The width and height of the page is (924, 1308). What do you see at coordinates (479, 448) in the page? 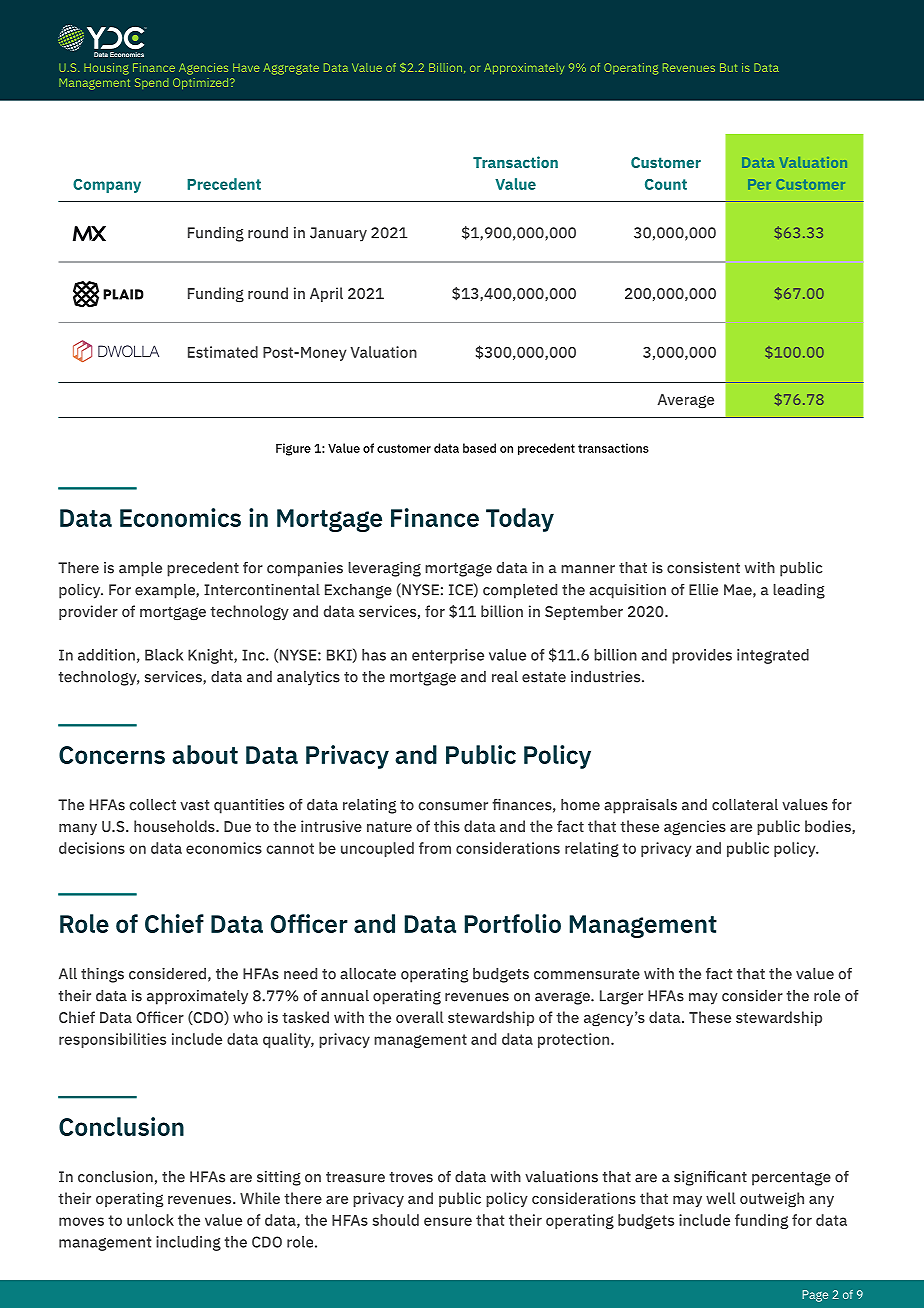
I see `based` at bounding box center [479, 448].
